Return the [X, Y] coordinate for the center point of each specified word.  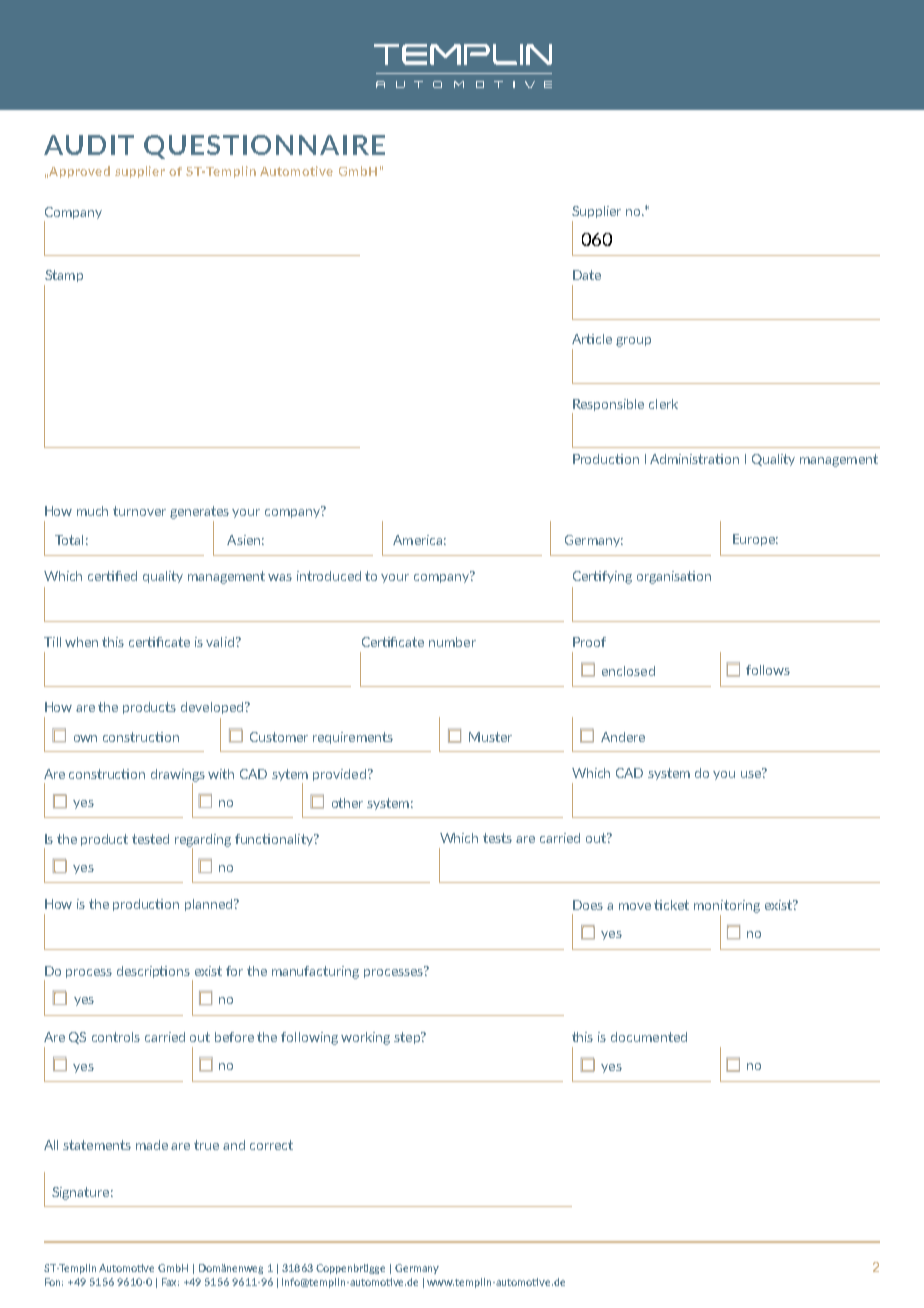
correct [271, 1145]
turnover [139, 511]
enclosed [628, 671]
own [85, 738]
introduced [329, 576]
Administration [694, 459]
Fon [54, 1282]
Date [587, 275]
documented [649, 1037]
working [365, 1038]
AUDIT [89, 145]
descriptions [155, 973]
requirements [353, 738]
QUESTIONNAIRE [264, 147]
